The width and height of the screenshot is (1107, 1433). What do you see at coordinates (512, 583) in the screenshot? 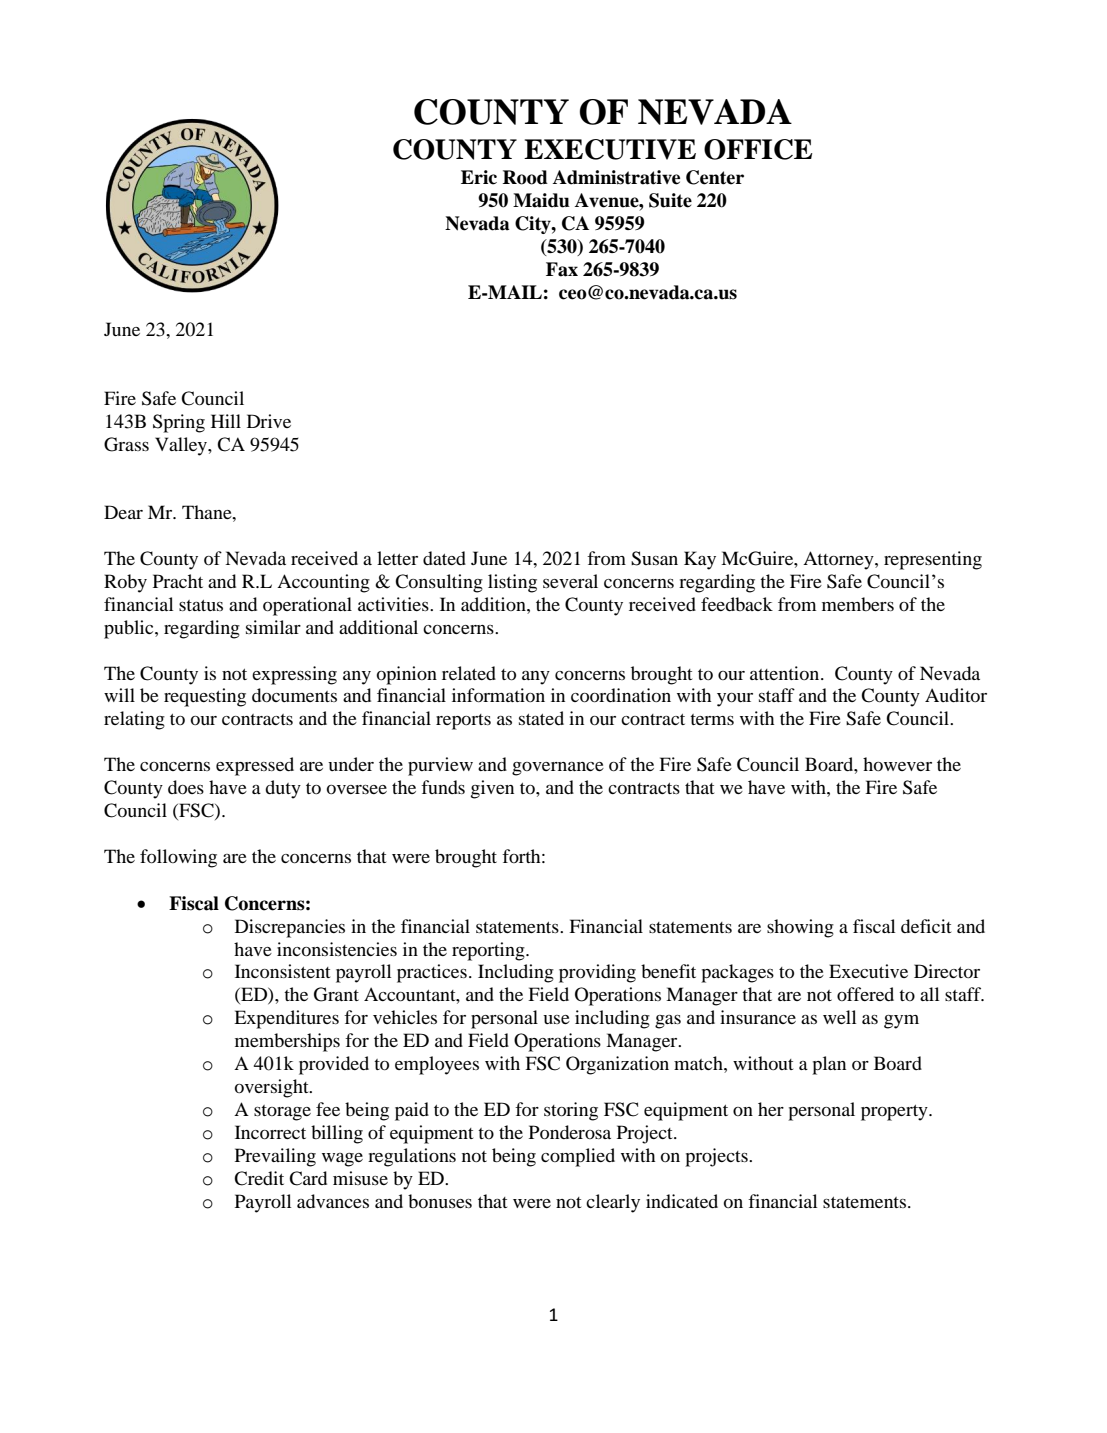
I see `listing` at bounding box center [512, 583].
